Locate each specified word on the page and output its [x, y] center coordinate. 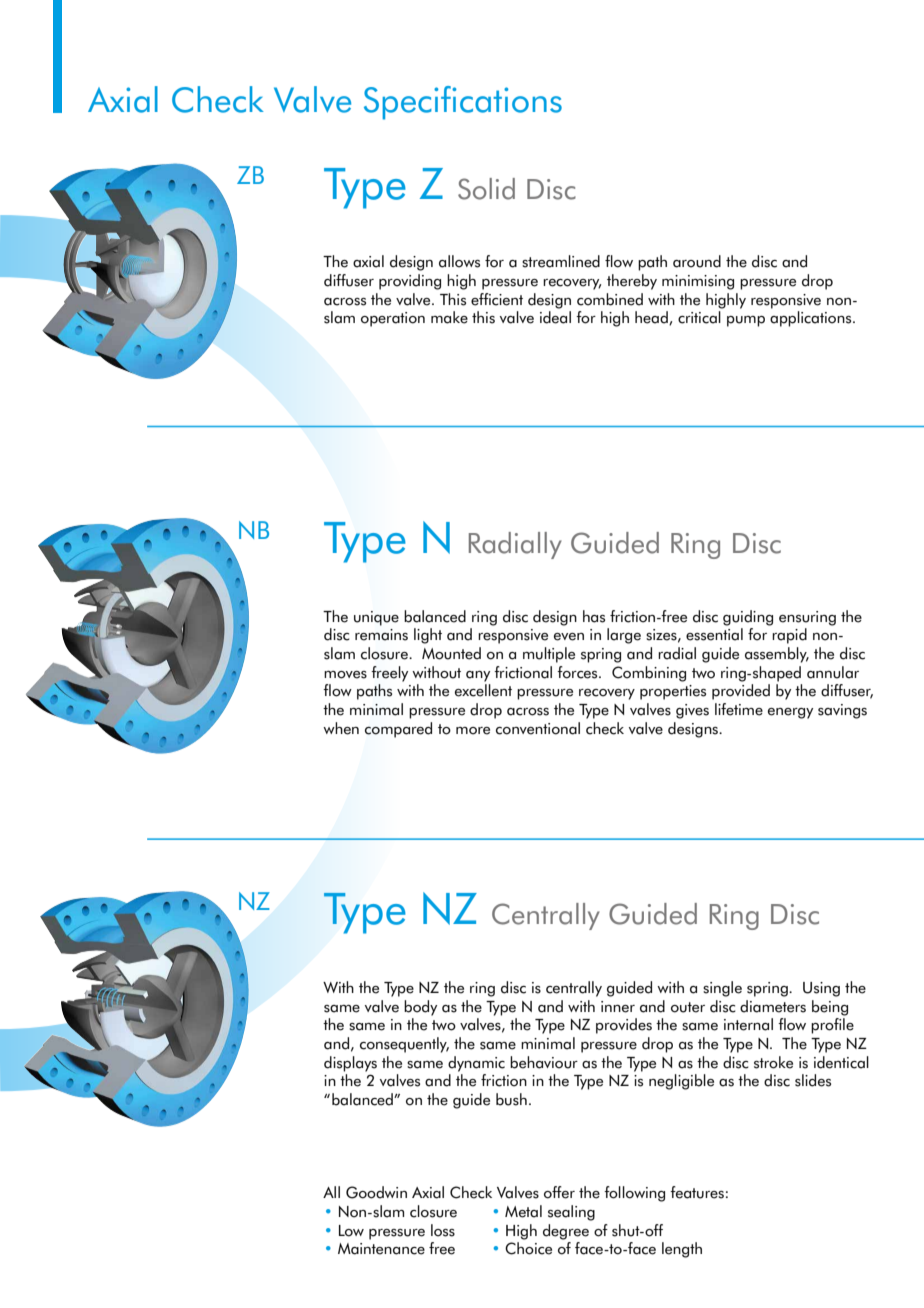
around [697, 261]
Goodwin [376, 1192]
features [697, 1192]
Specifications [463, 103]
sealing [571, 1213]
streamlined [561, 261]
